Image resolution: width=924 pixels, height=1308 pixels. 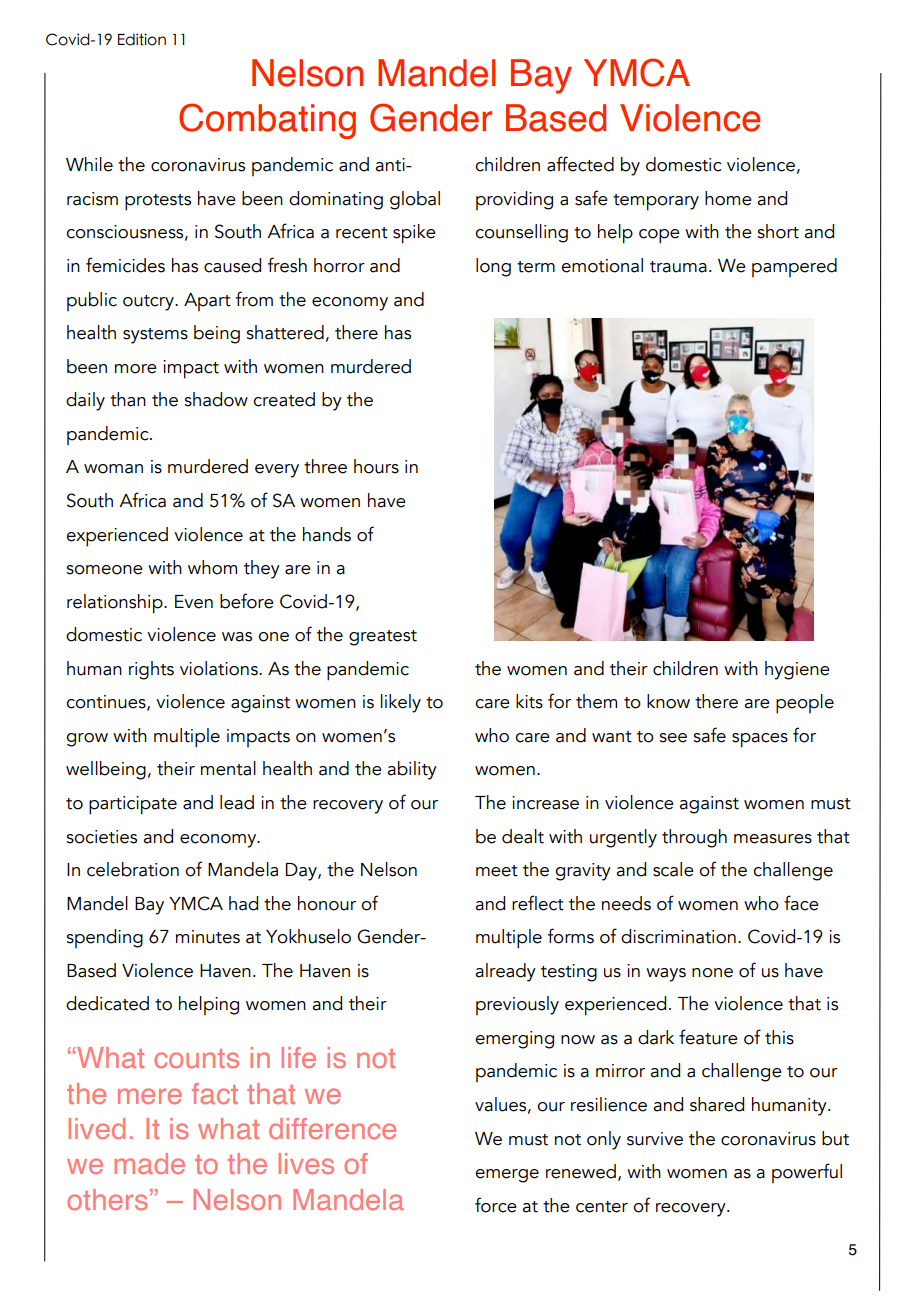 What do you see at coordinates (728, 198) in the screenshot?
I see `home` at bounding box center [728, 198].
